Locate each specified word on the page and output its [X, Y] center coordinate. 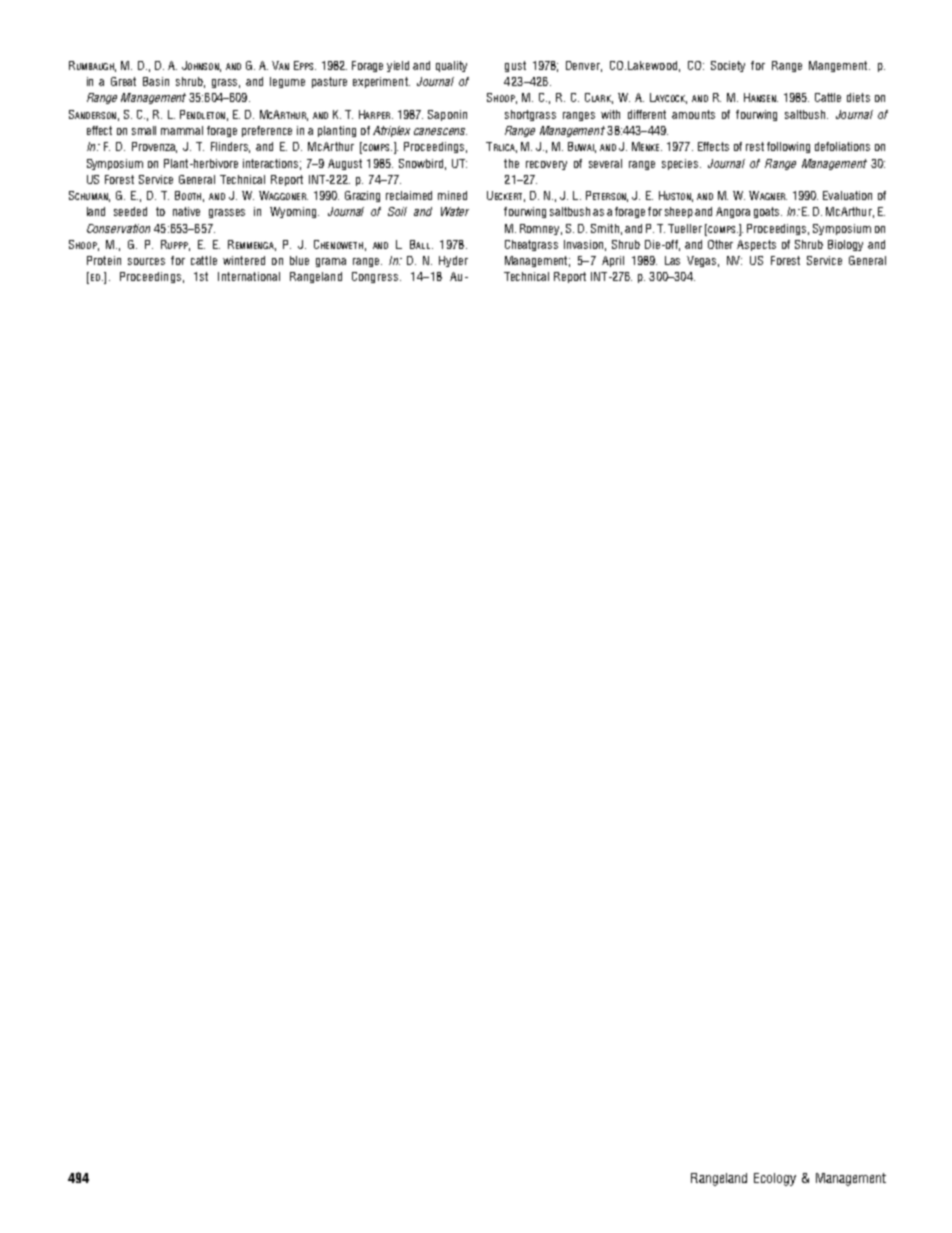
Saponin [447, 115]
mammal [182, 130]
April [613, 261]
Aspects [756, 245]
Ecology [775, 1179]
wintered [244, 260]
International [249, 276]
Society [728, 66]
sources [146, 261]
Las [672, 260]
